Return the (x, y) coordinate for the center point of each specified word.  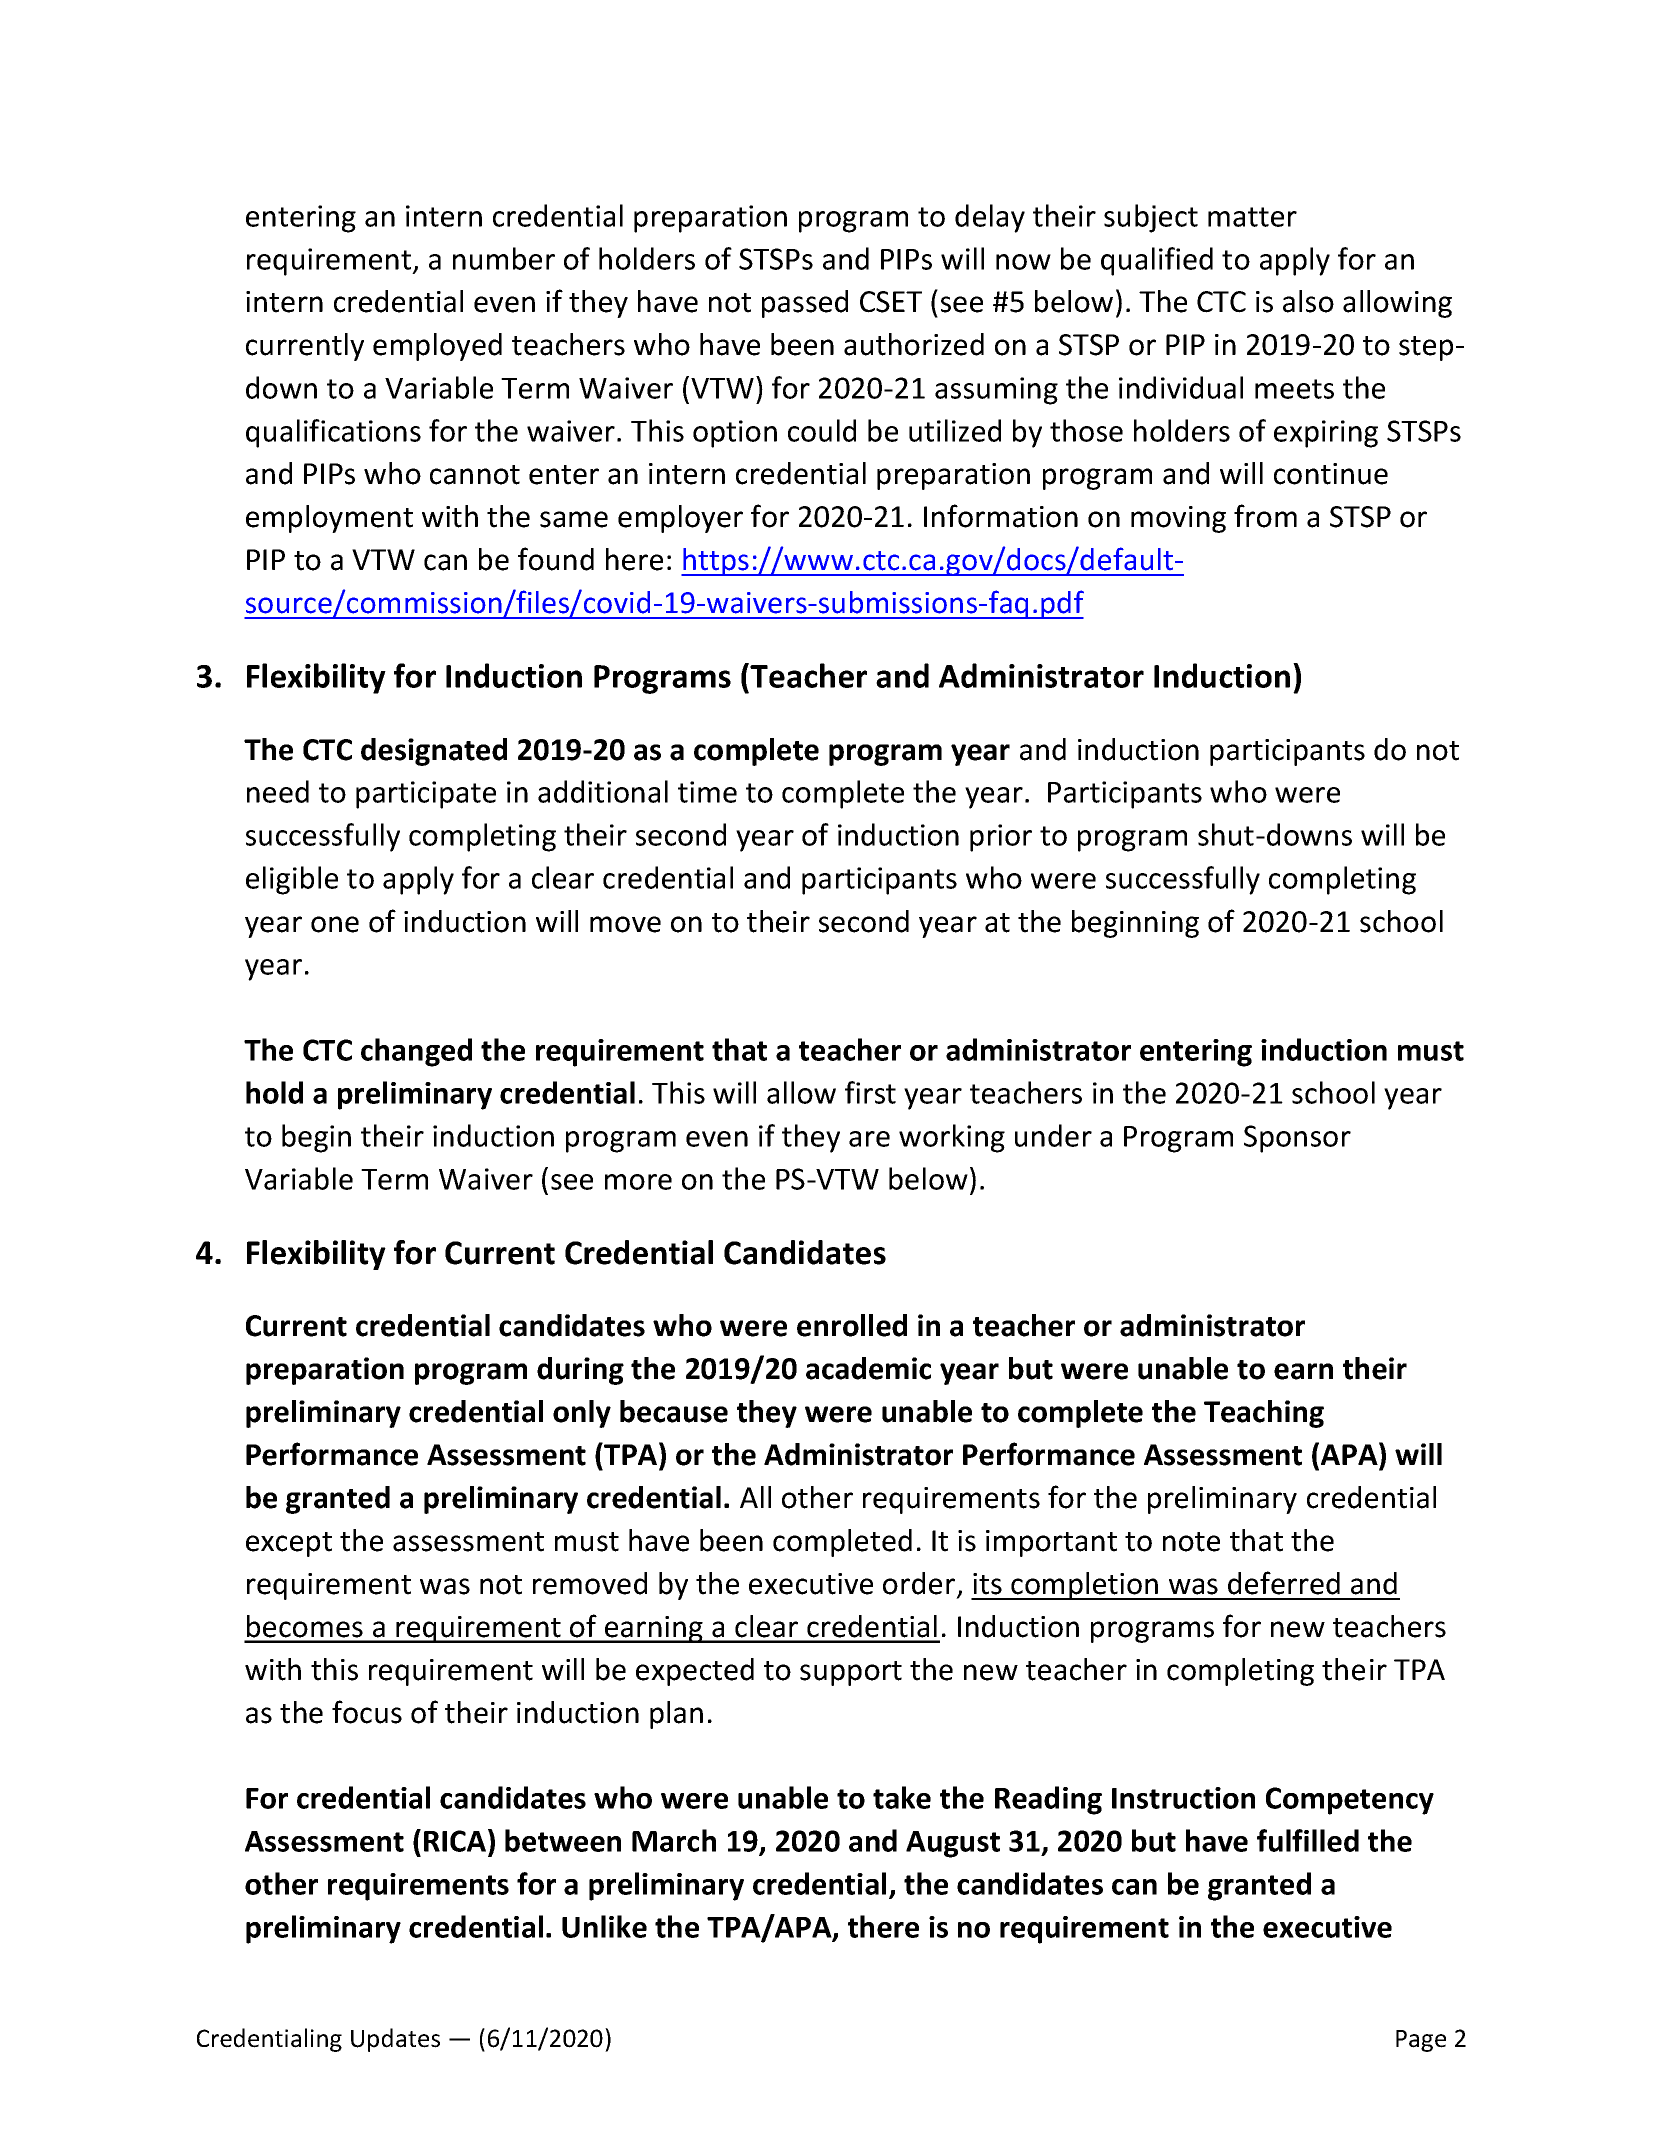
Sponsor (1297, 1139)
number (504, 258)
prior (1001, 838)
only (582, 1414)
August (953, 1844)
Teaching (1264, 1414)
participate (426, 795)
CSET (891, 302)
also (1308, 301)
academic (868, 1368)
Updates (395, 2040)
